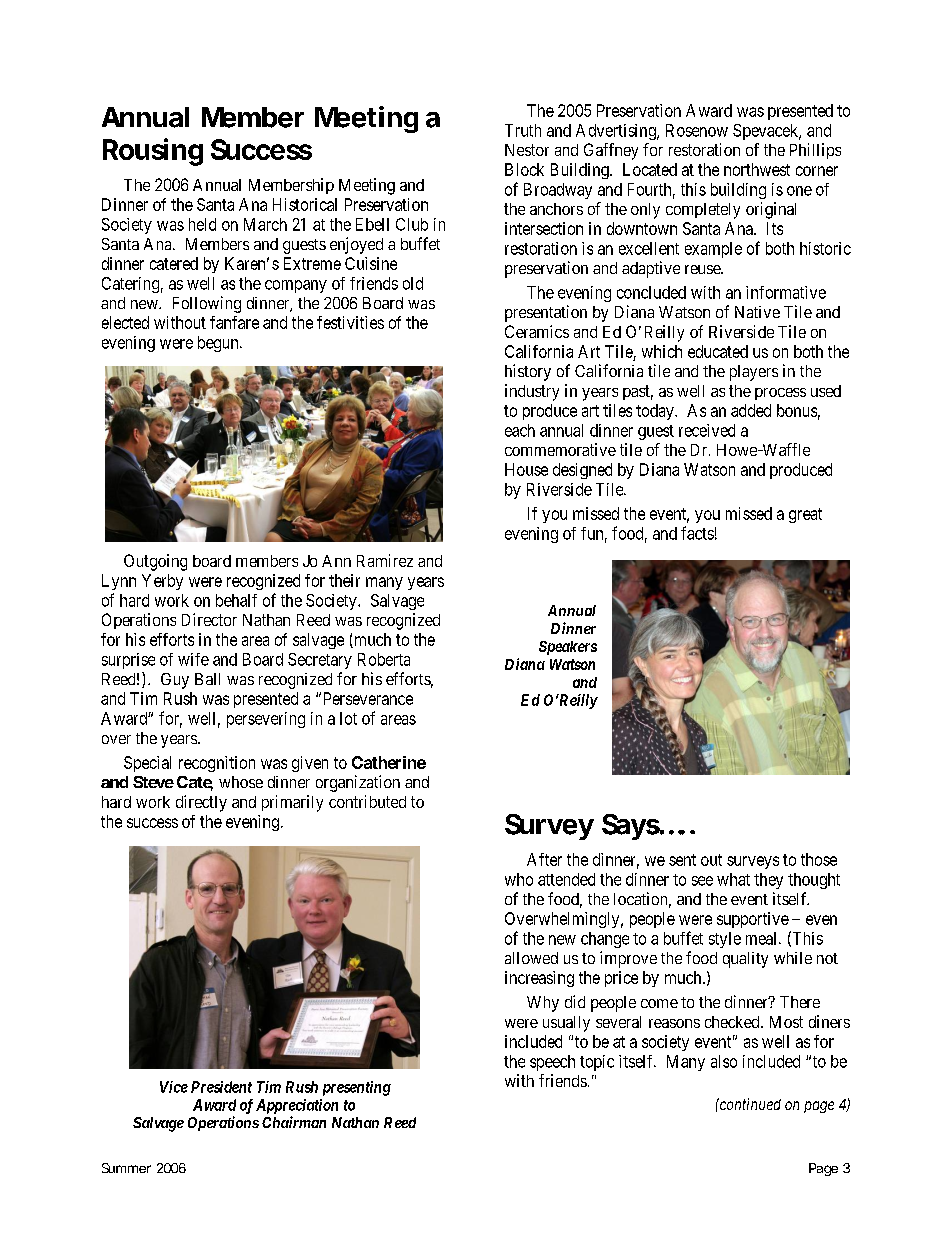 This screenshot has width=952, height=1233. What do you see at coordinates (757, 169) in the screenshot?
I see `northwest` at bounding box center [757, 169].
